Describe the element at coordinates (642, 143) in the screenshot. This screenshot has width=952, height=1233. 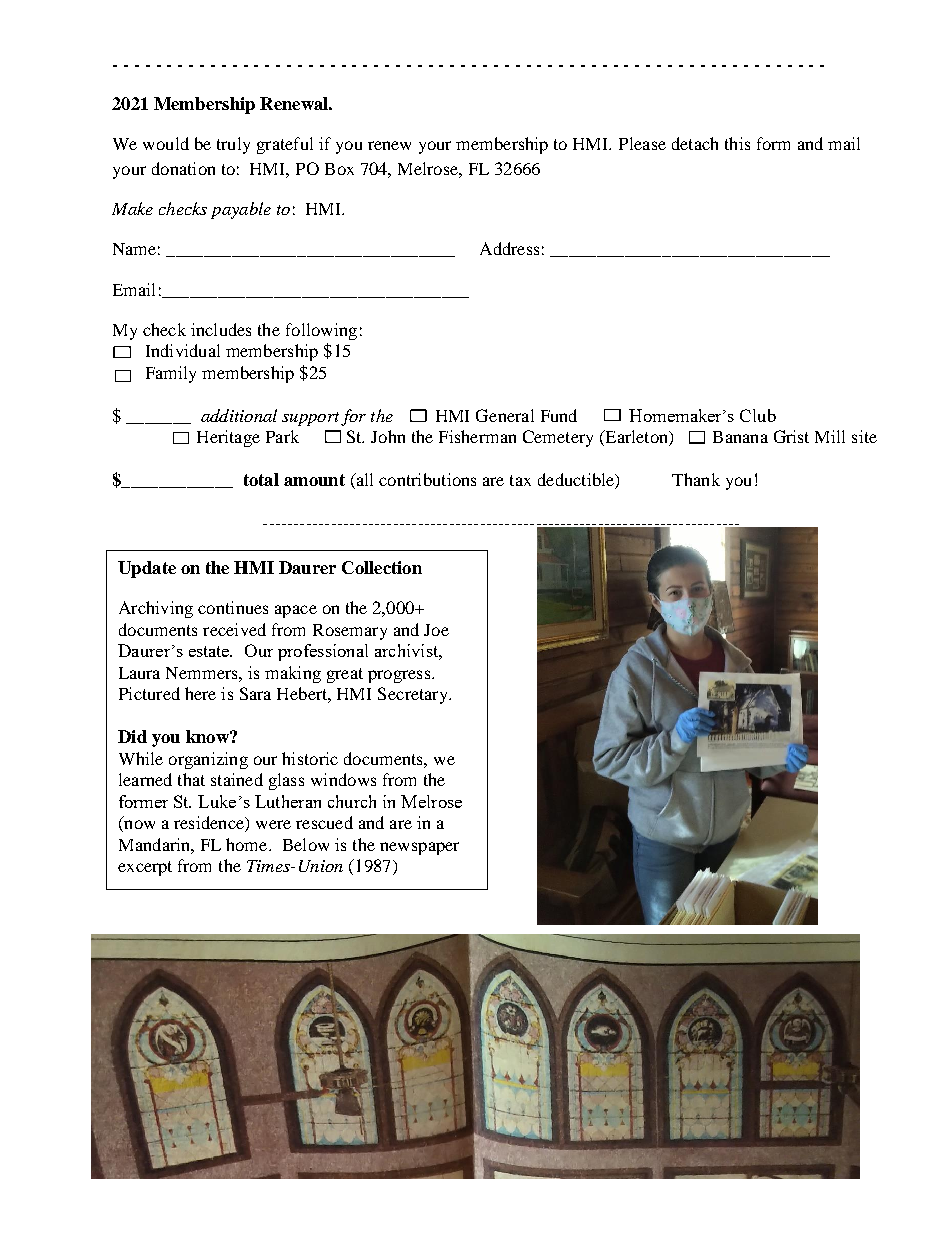
I see `Please` at that location.
